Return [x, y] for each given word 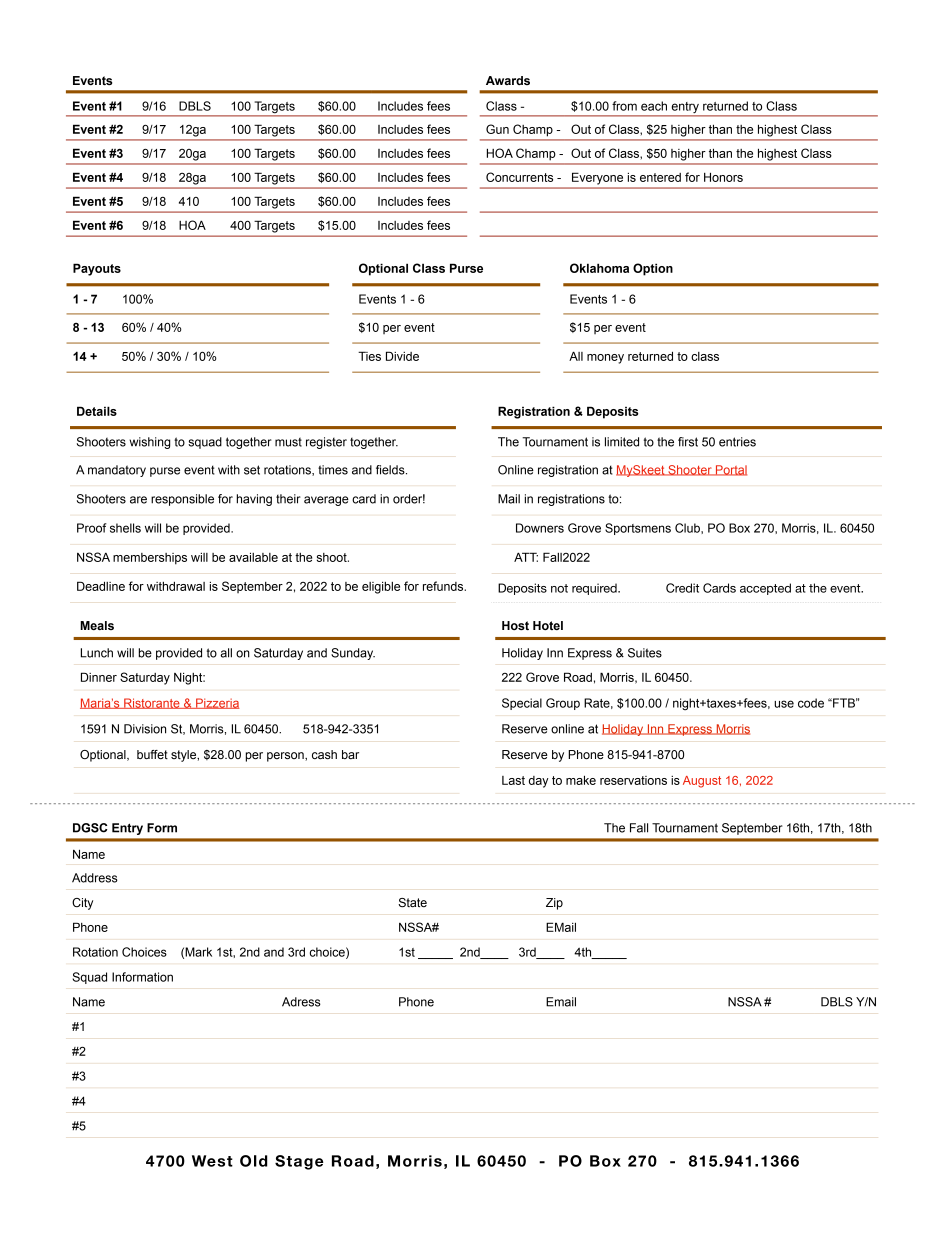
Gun [497, 129]
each [654, 106]
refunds [444, 586]
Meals [97, 625]
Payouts [97, 269]
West [212, 1161]
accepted [765, 589]
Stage [299, 1162]
